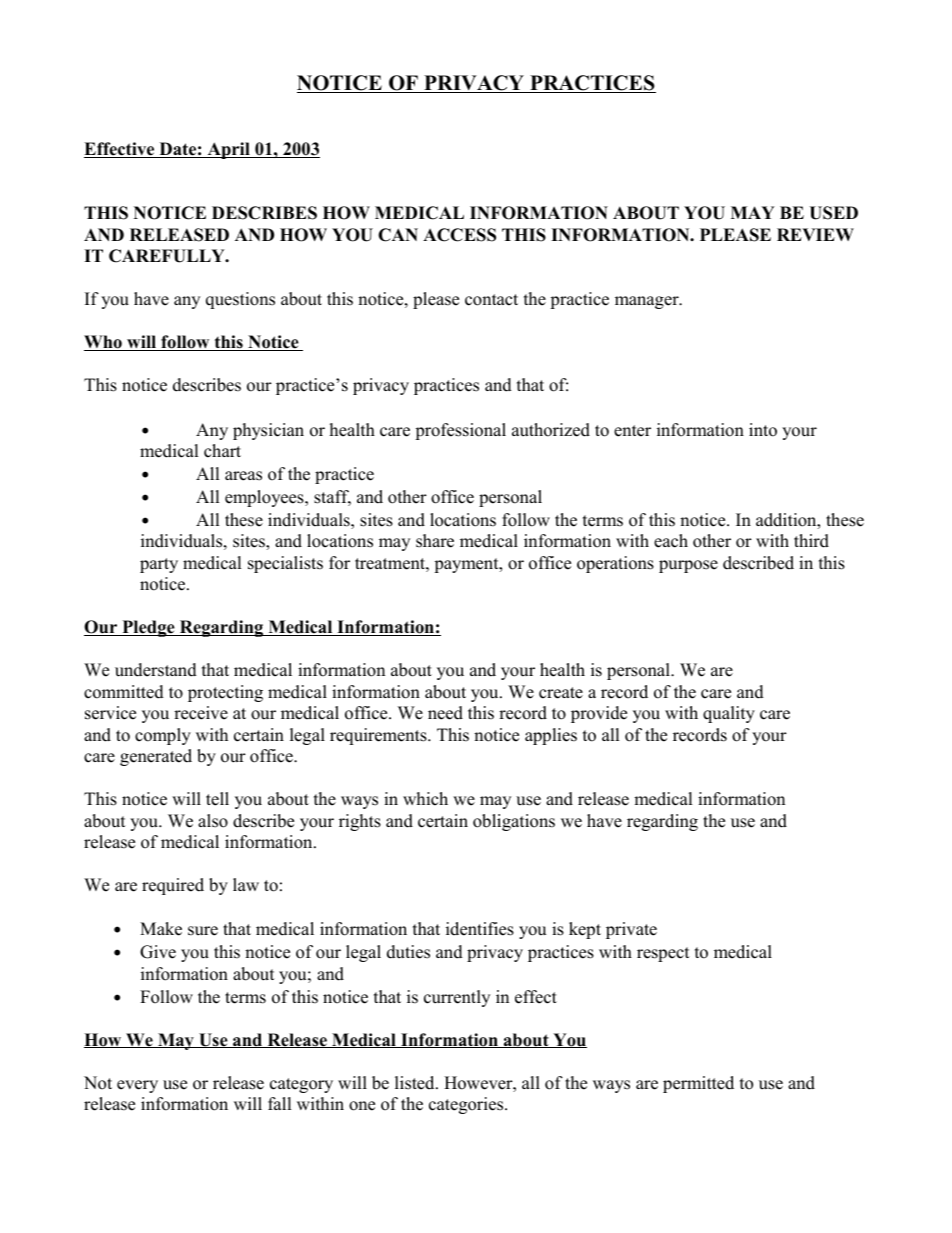  What do you see at coordinates (217, 799) in the page?
I see `tell` at bounding box center [217, 799].
